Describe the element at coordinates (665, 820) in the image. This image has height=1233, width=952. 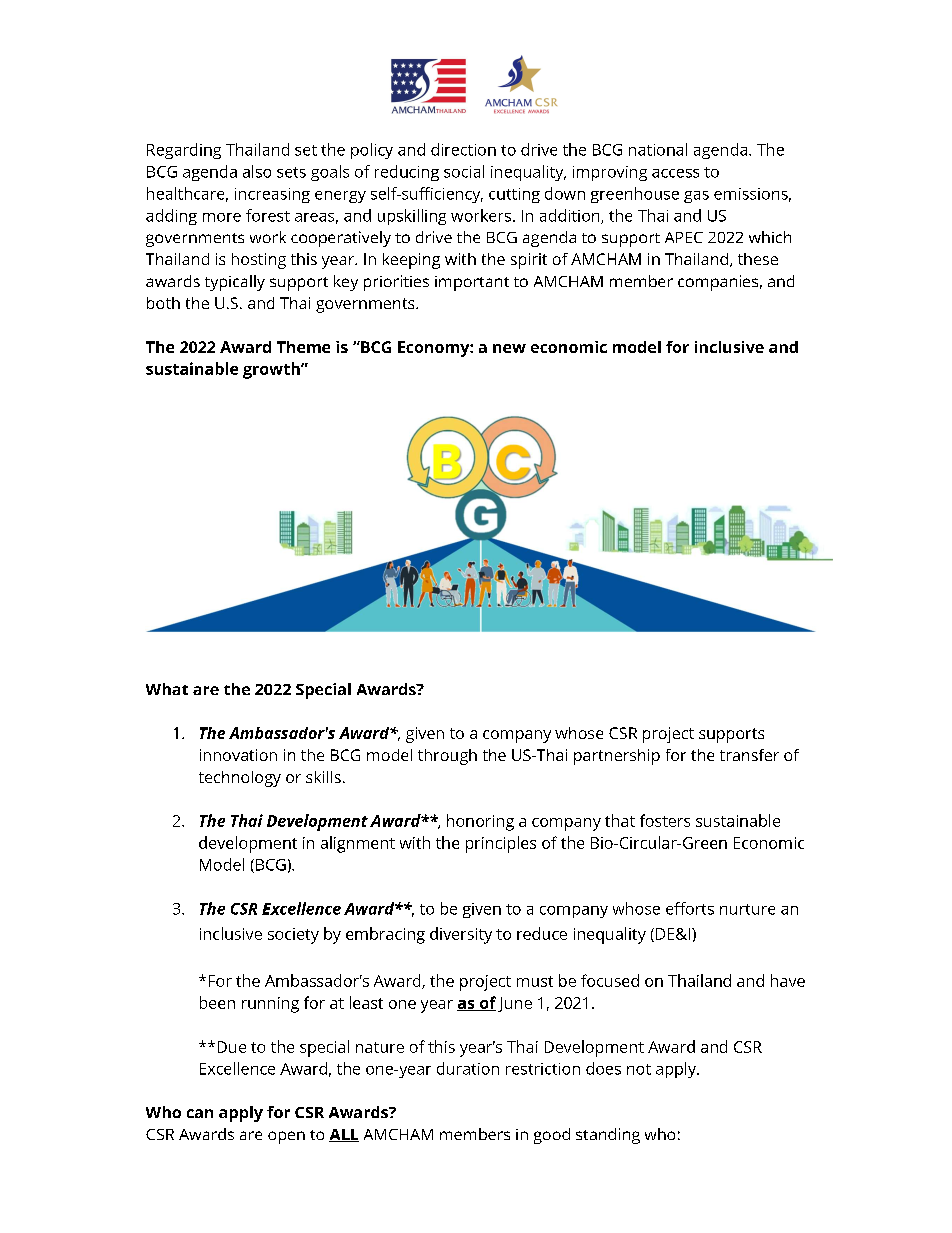
I see `fosters` at that location.
